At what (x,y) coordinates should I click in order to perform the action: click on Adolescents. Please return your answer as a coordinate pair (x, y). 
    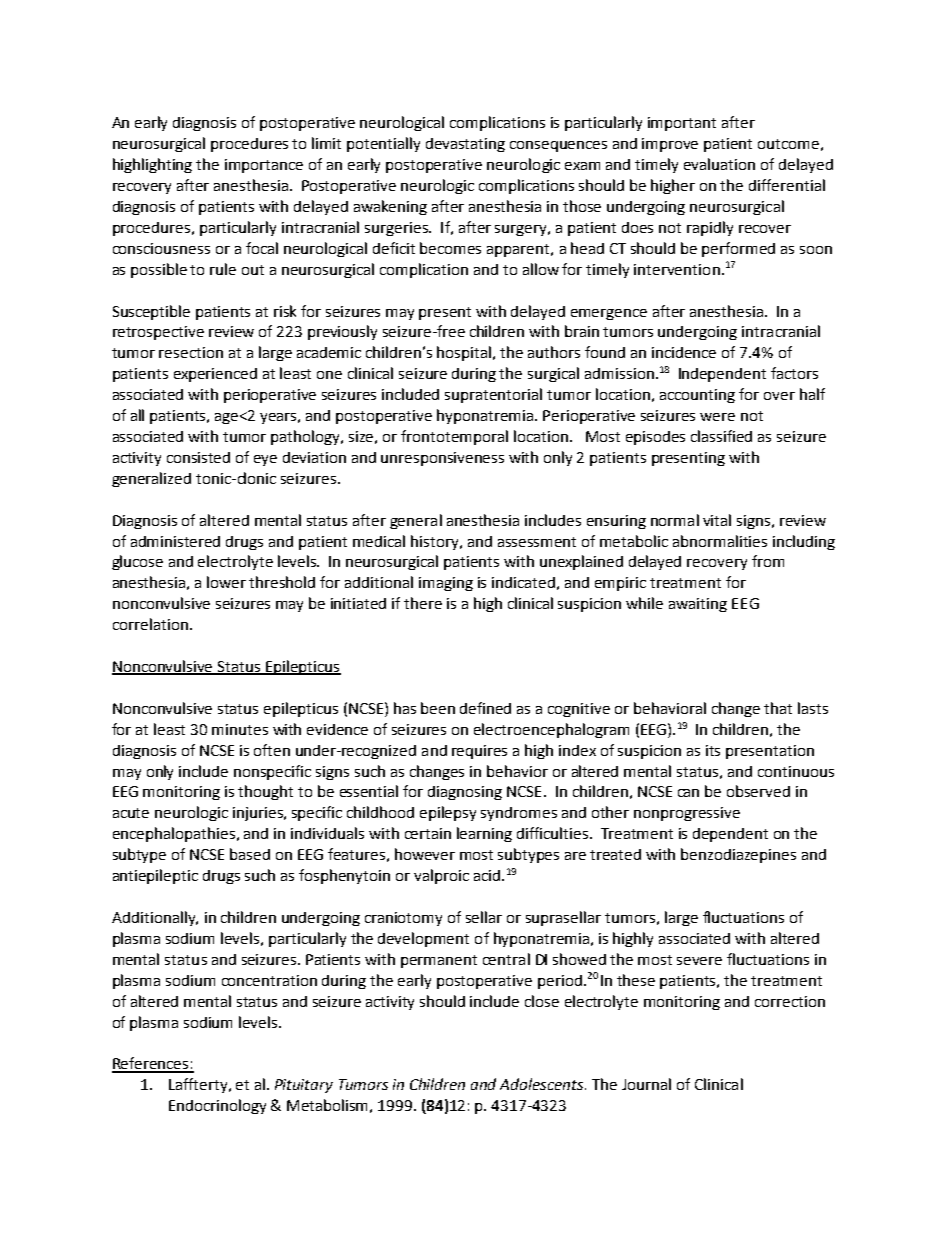
    Looking at the image, I should click on (543, 1084).
